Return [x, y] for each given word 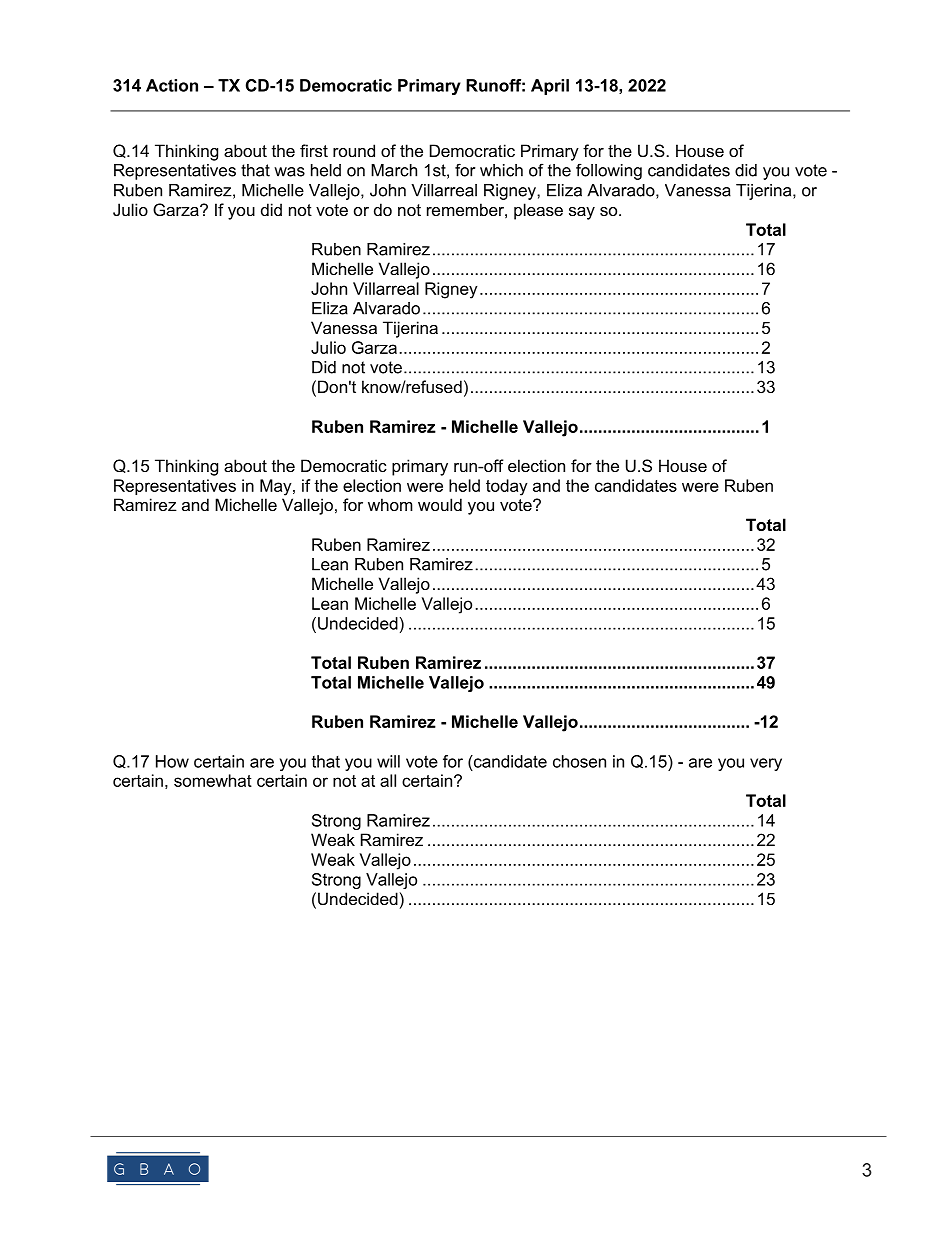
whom [390, 504]
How [172, 761]
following [609, 171]
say [582, 213]
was [289, 172]
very [766, 764]
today [507, 487]
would [440, 504]
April [550, 87]
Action [172, 85]
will [388, 761]
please [538, 211]
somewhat [213, 780]
